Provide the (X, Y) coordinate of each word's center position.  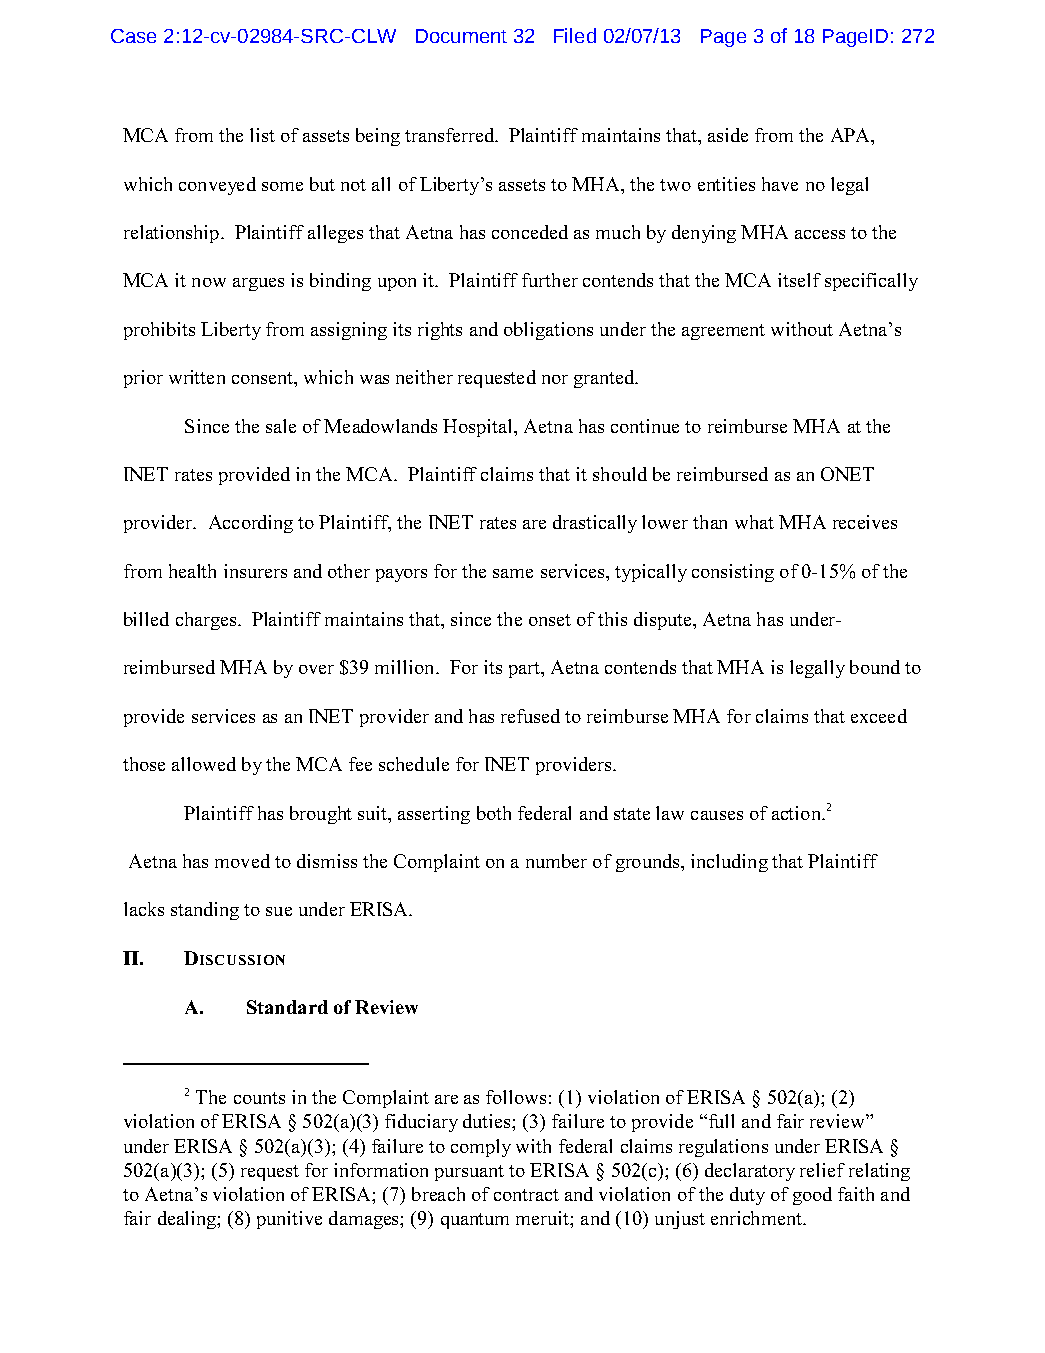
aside (728, 135)
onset (550, 620)
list (262, 135)
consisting (733, 573)
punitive (289, 1220)
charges (207, 621)
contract (526, 1195)
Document (461, 36)
